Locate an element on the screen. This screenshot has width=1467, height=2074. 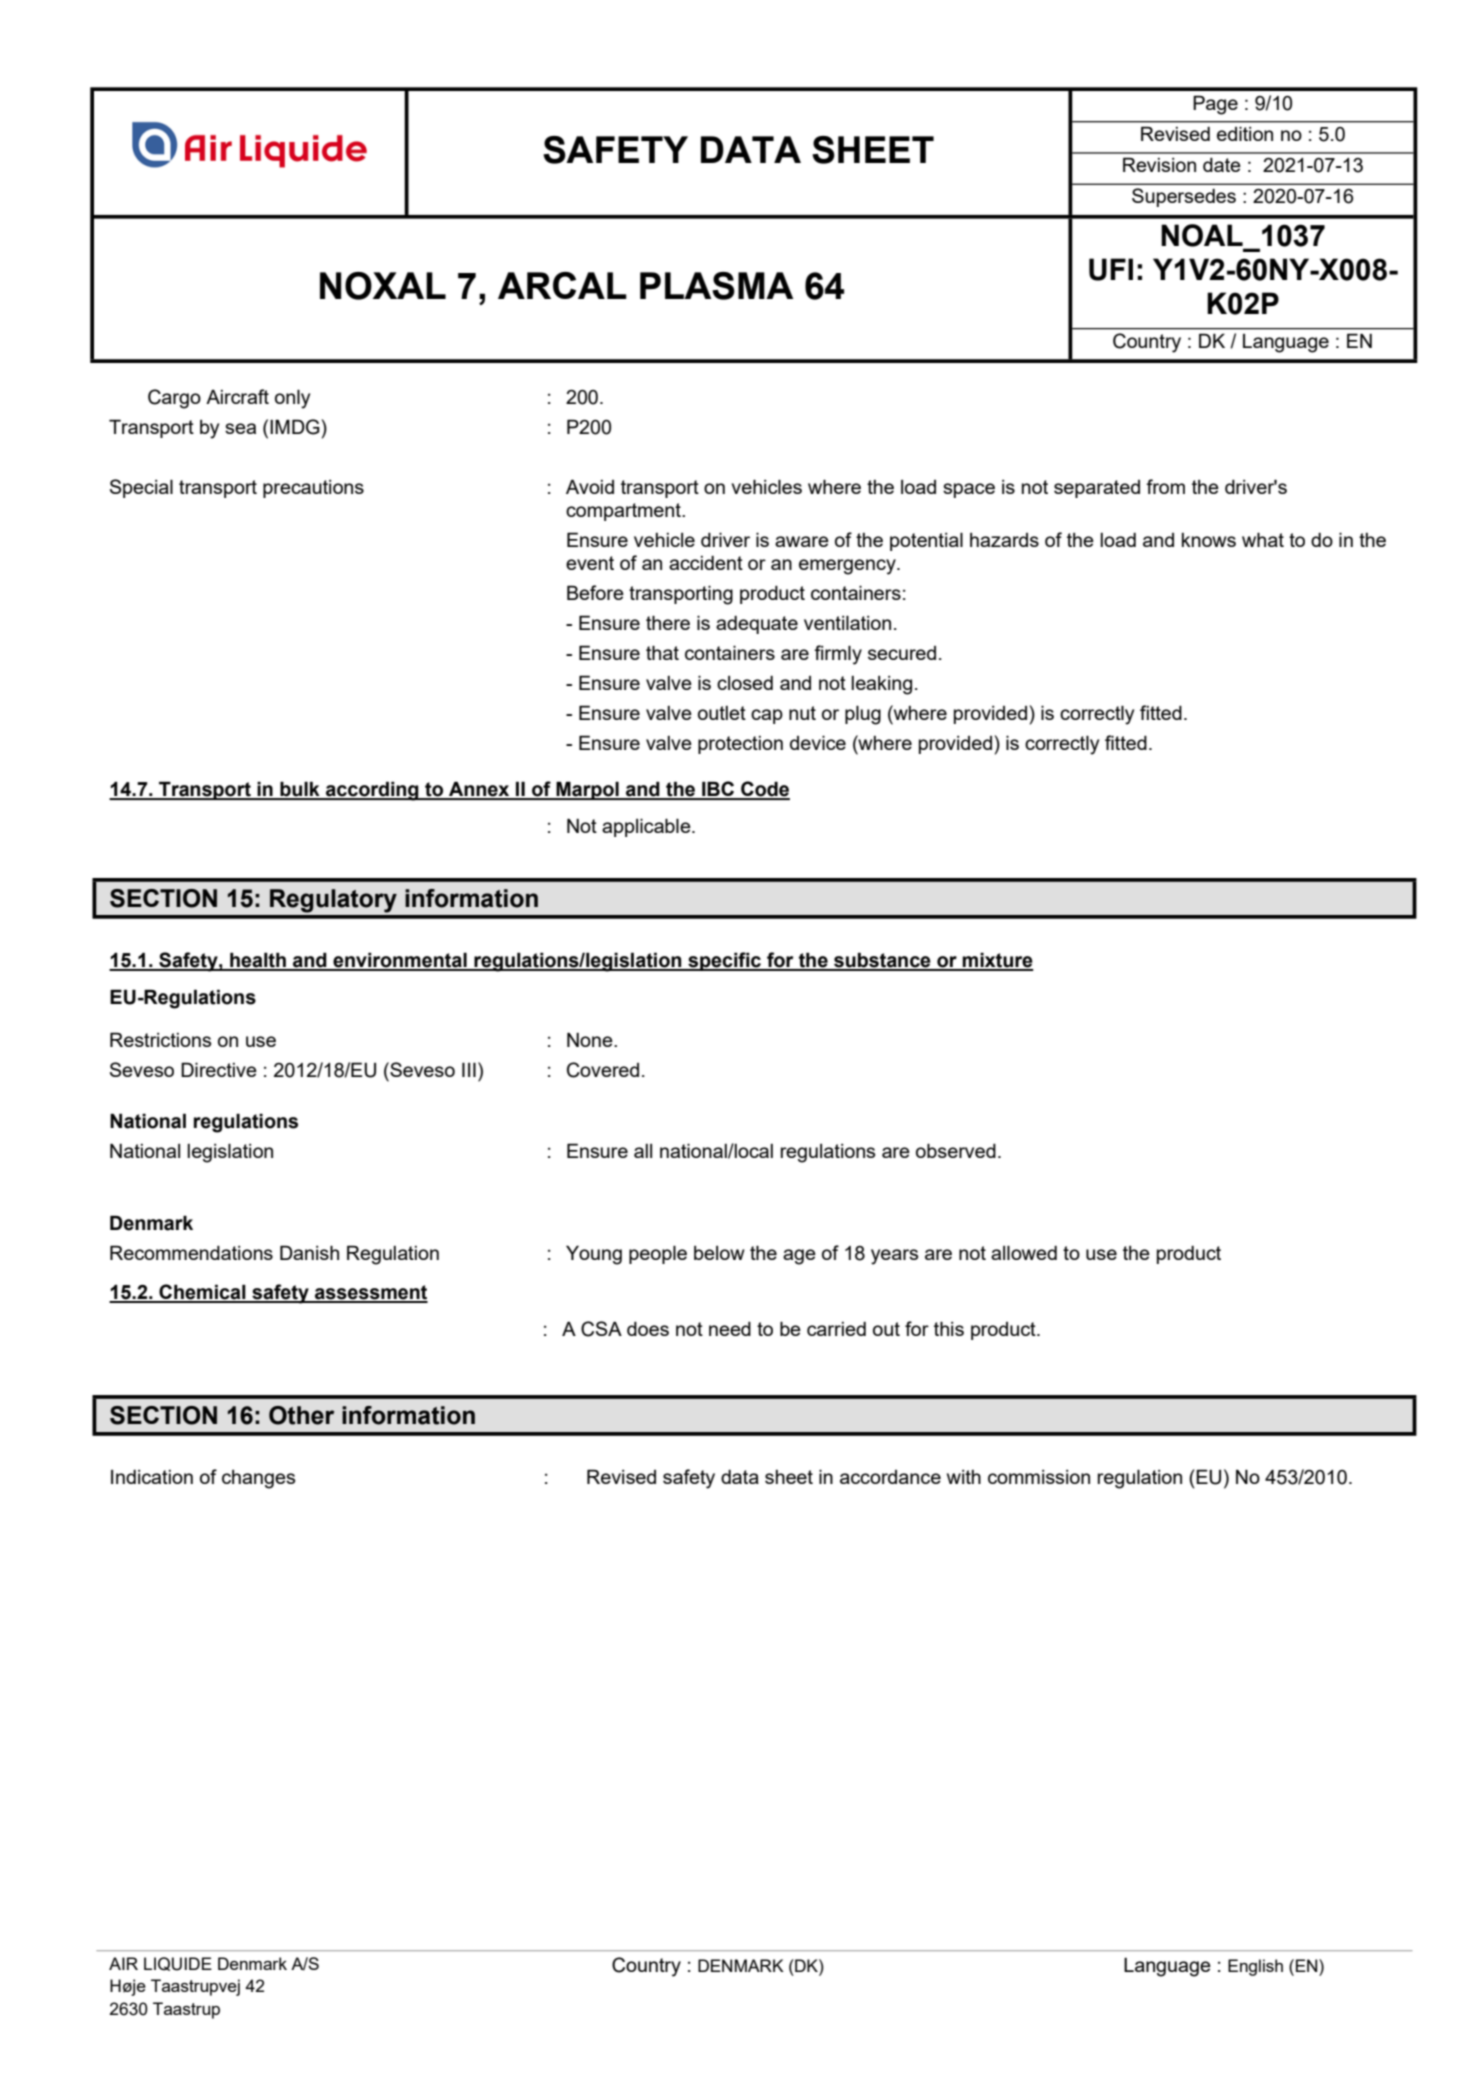
changes is located at coordinates (258, 1479).
